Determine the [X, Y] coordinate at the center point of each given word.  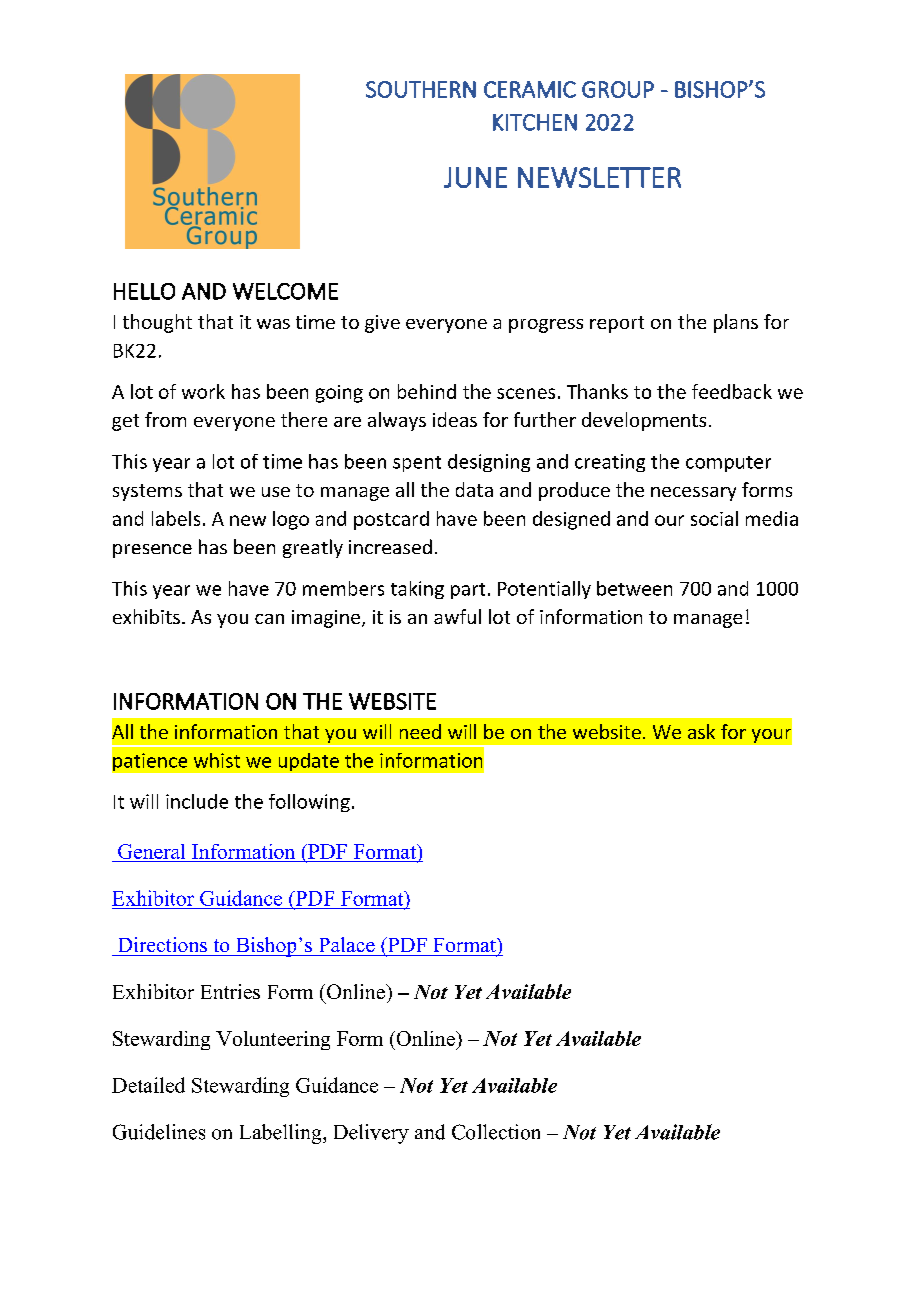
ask [701, 731]
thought [157, 323]
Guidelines [159, 1132]
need [420, 731]
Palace [347, 944]
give [382, 324]
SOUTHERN [421, 89]
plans [736, 323]
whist [217, 760]
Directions [163, 944]
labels [176, 518]
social [714, 518]
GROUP [618, 89]
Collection [496, 1132]
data [474, 489]
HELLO [144, 291]
